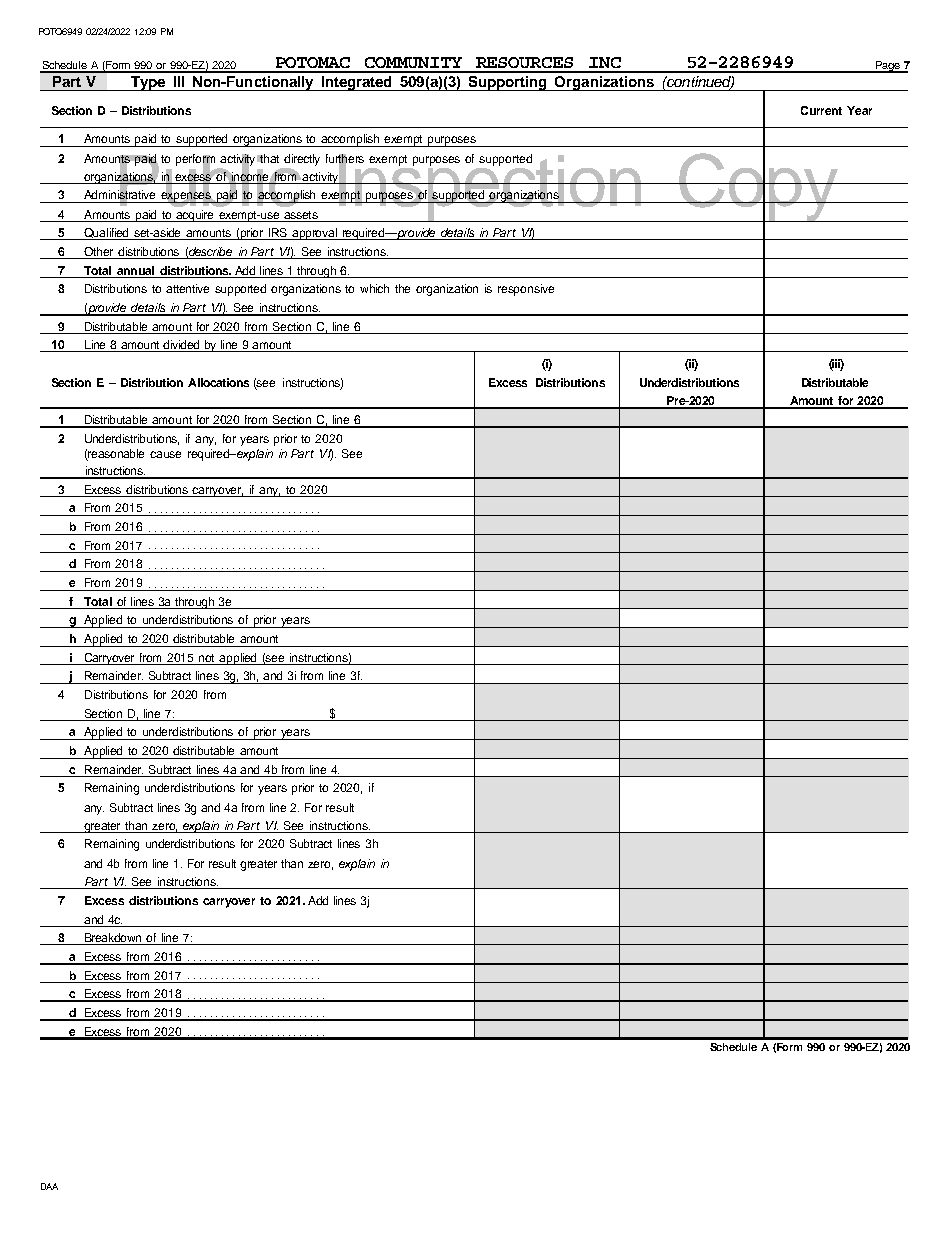 The image size is (952, 1233). What do you see at coordinates (526, 290) in the screenshot?
I see `responsive` at bounding box center [526, 290].
